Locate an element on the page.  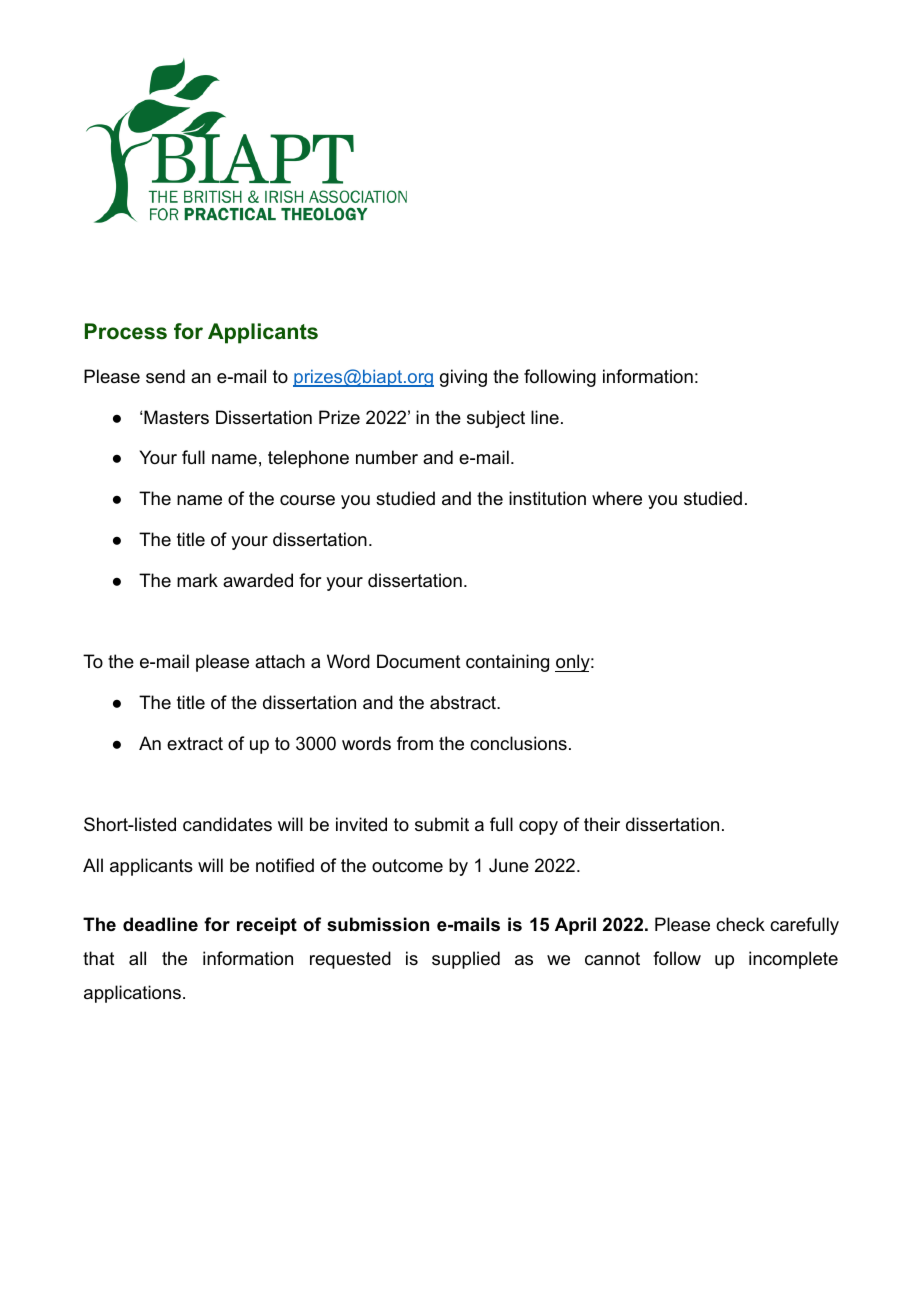
where is located at coordinates (617, 498).
